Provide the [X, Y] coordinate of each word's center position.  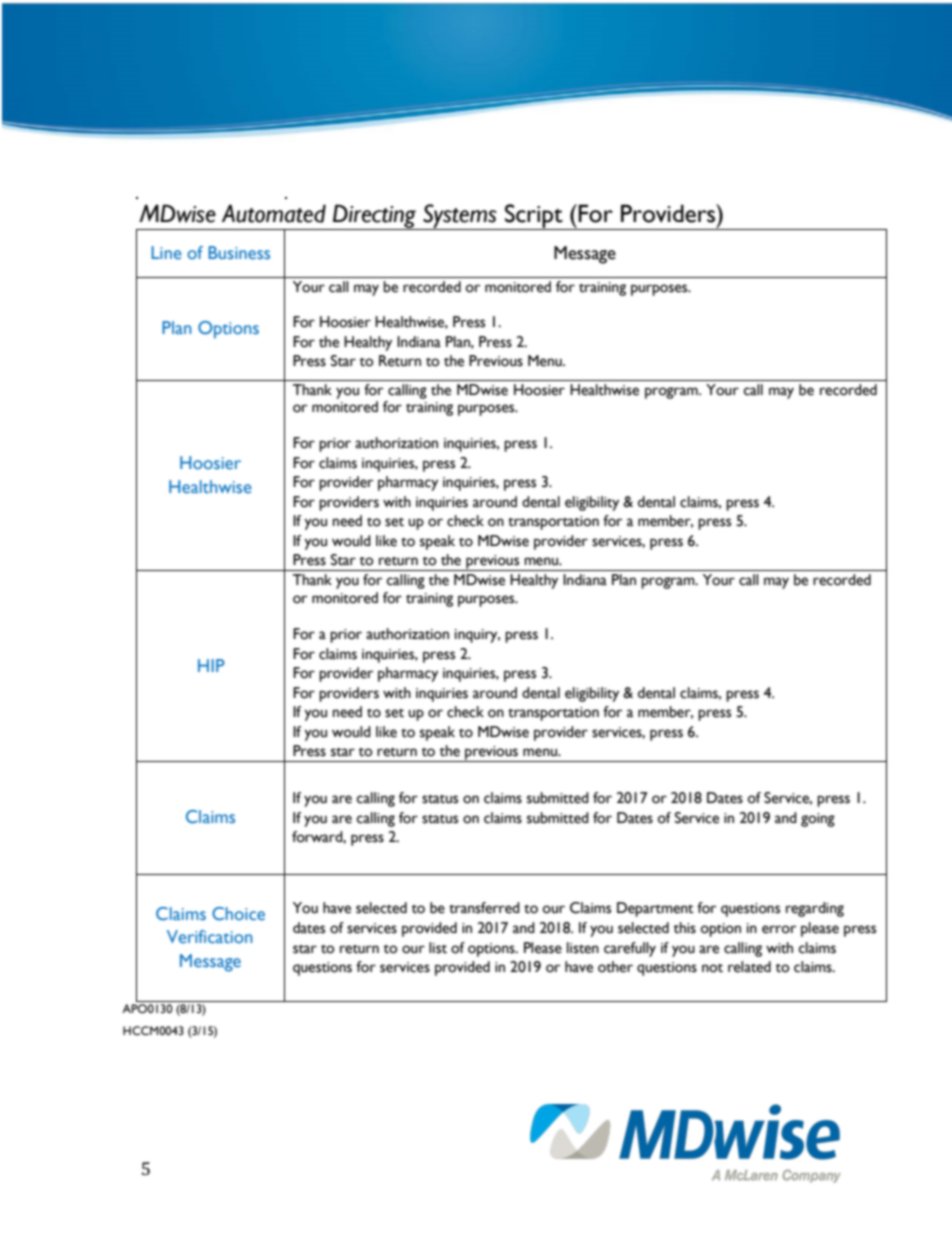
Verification [209, 936]
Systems [460, 217]
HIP [211, 665]
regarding [815, 909]
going [818, 820]
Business [239, 252]
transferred [484, 908]
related [749, 967]
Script [534, 217]
